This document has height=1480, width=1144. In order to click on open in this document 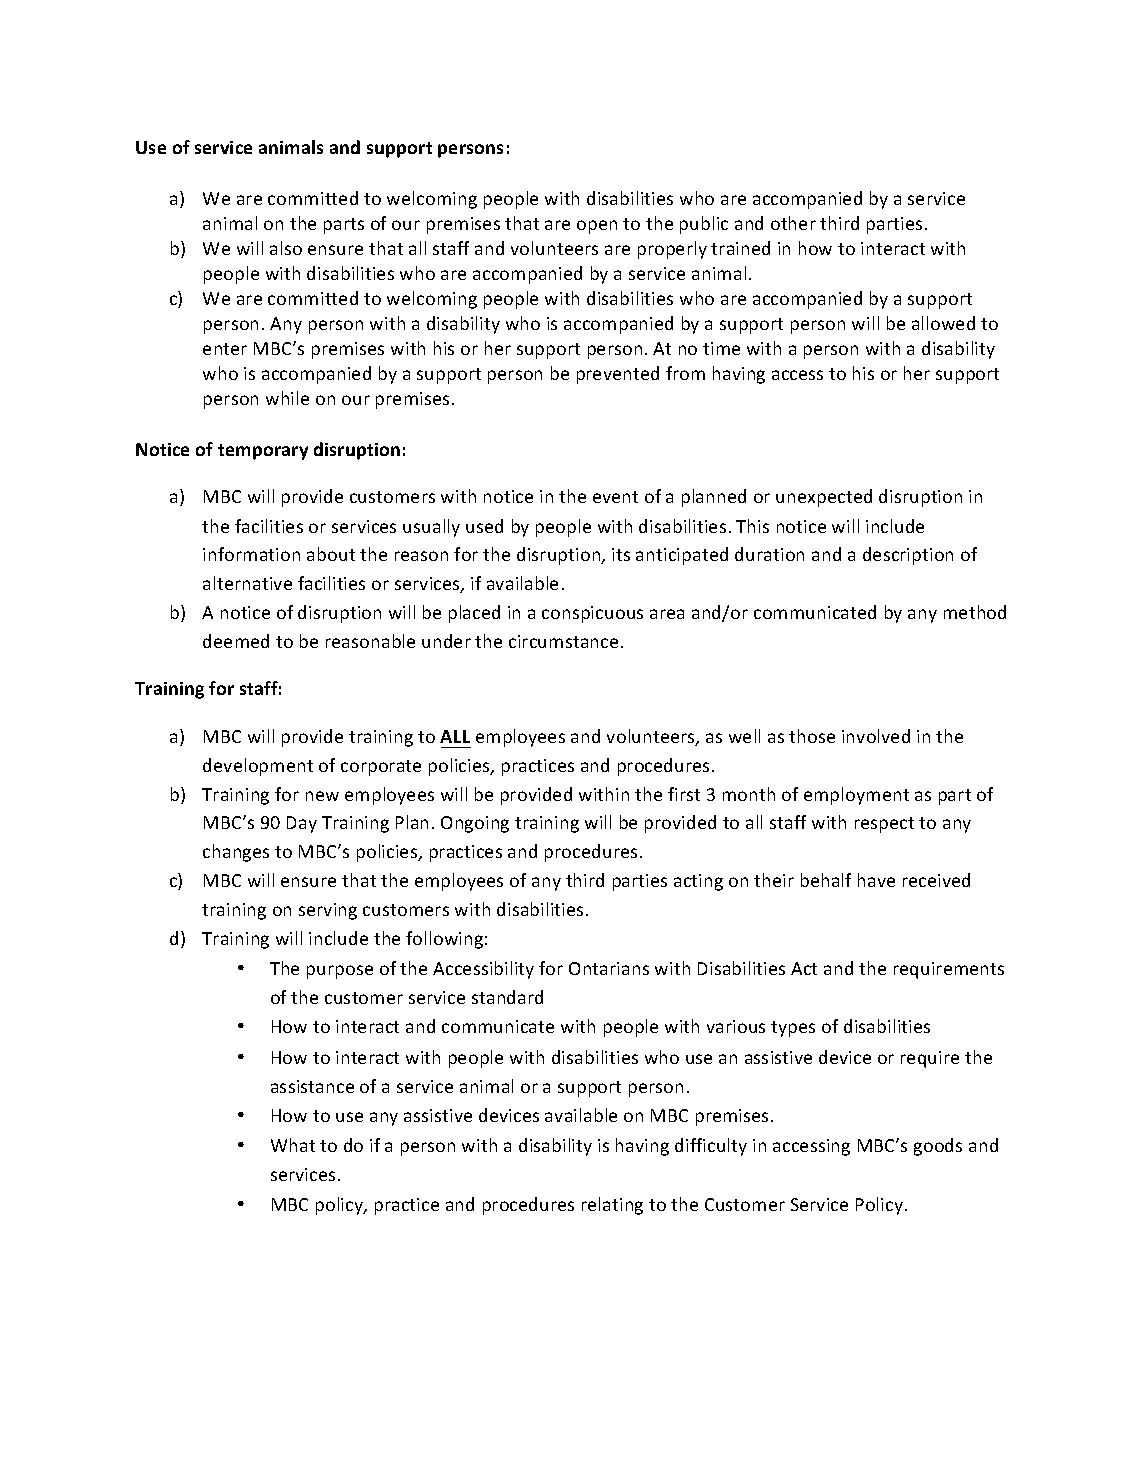, I will do `click(597, 227)`.
